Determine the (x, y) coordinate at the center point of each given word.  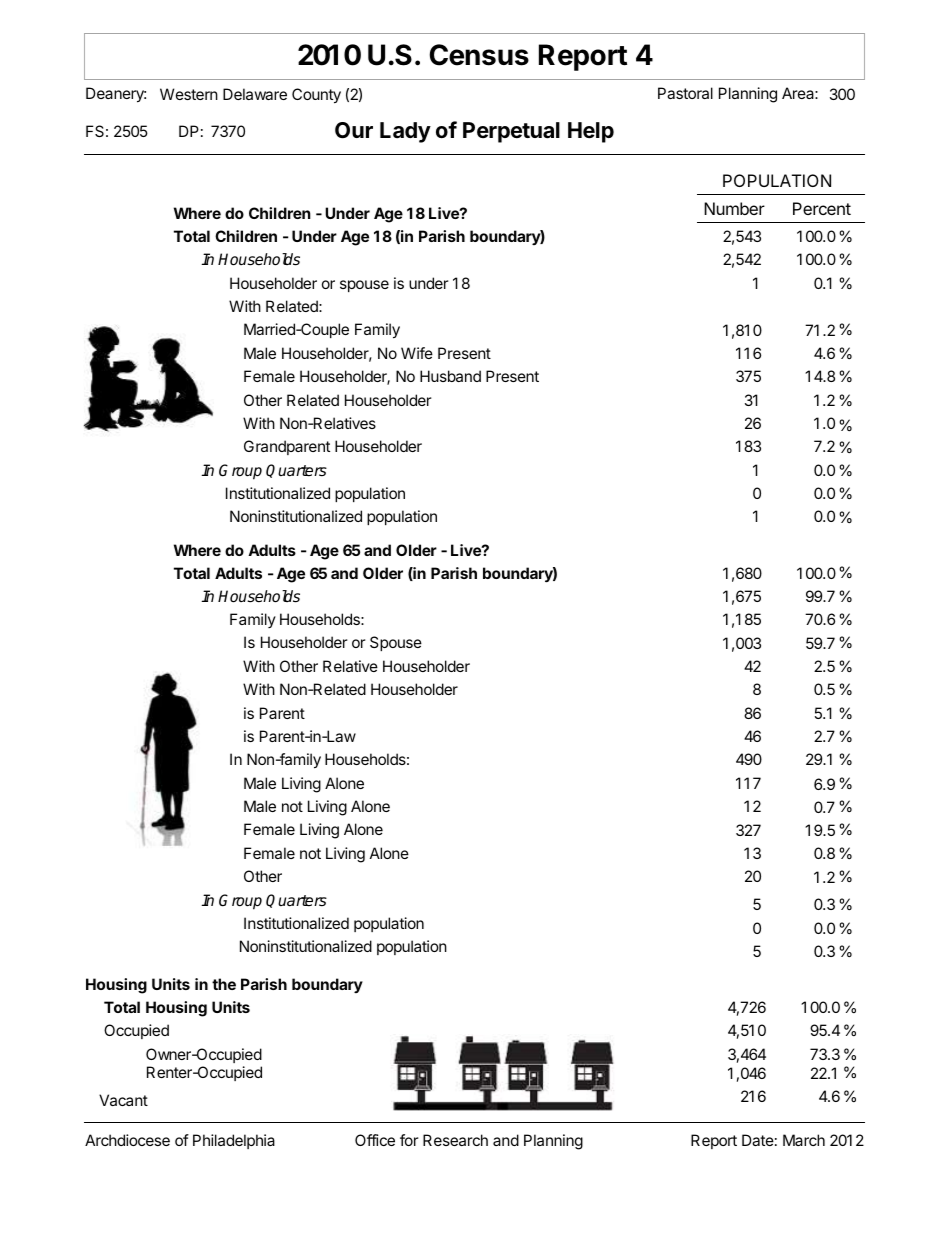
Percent (822, 208)
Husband (450, 376)
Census (479, 55)
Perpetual (511, 132)
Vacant (123, 1100)
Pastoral (685, 93)
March (804, 1140)
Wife (417, 353)
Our (354, 130)
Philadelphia (234, 1141)
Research (455, 1140)
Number (734, 208)
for (409, 1140)
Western (189, 94)
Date (758, 1140)
